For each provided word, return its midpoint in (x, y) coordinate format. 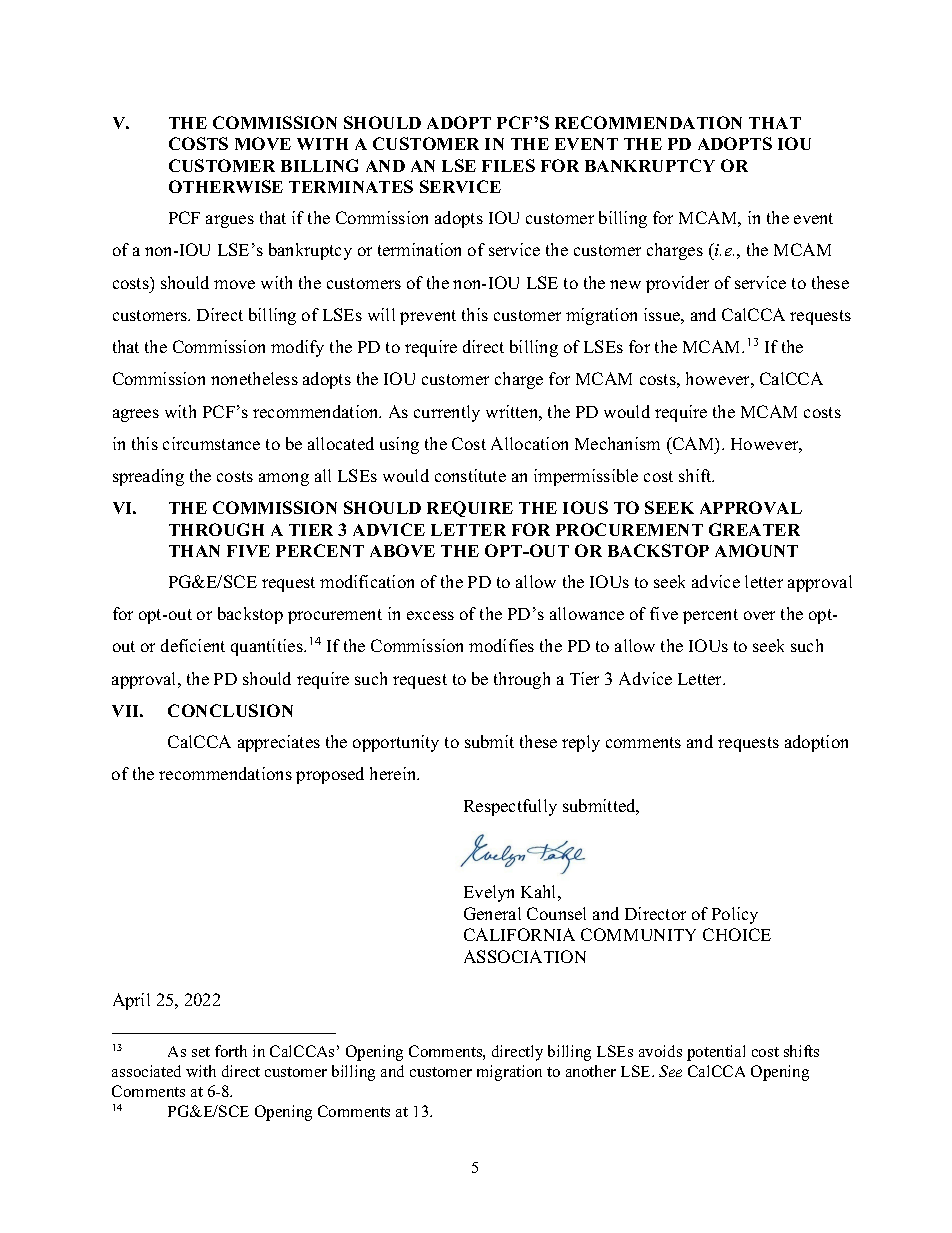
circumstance (211, 443)
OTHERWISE (226, 186)
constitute (470, 475)
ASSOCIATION (525, 956)
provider (677, 284)
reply (581, 743)
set (201, 1052)
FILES (508, 165)
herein (394, 773)
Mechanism (617, 443)
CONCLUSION (230, 710)
